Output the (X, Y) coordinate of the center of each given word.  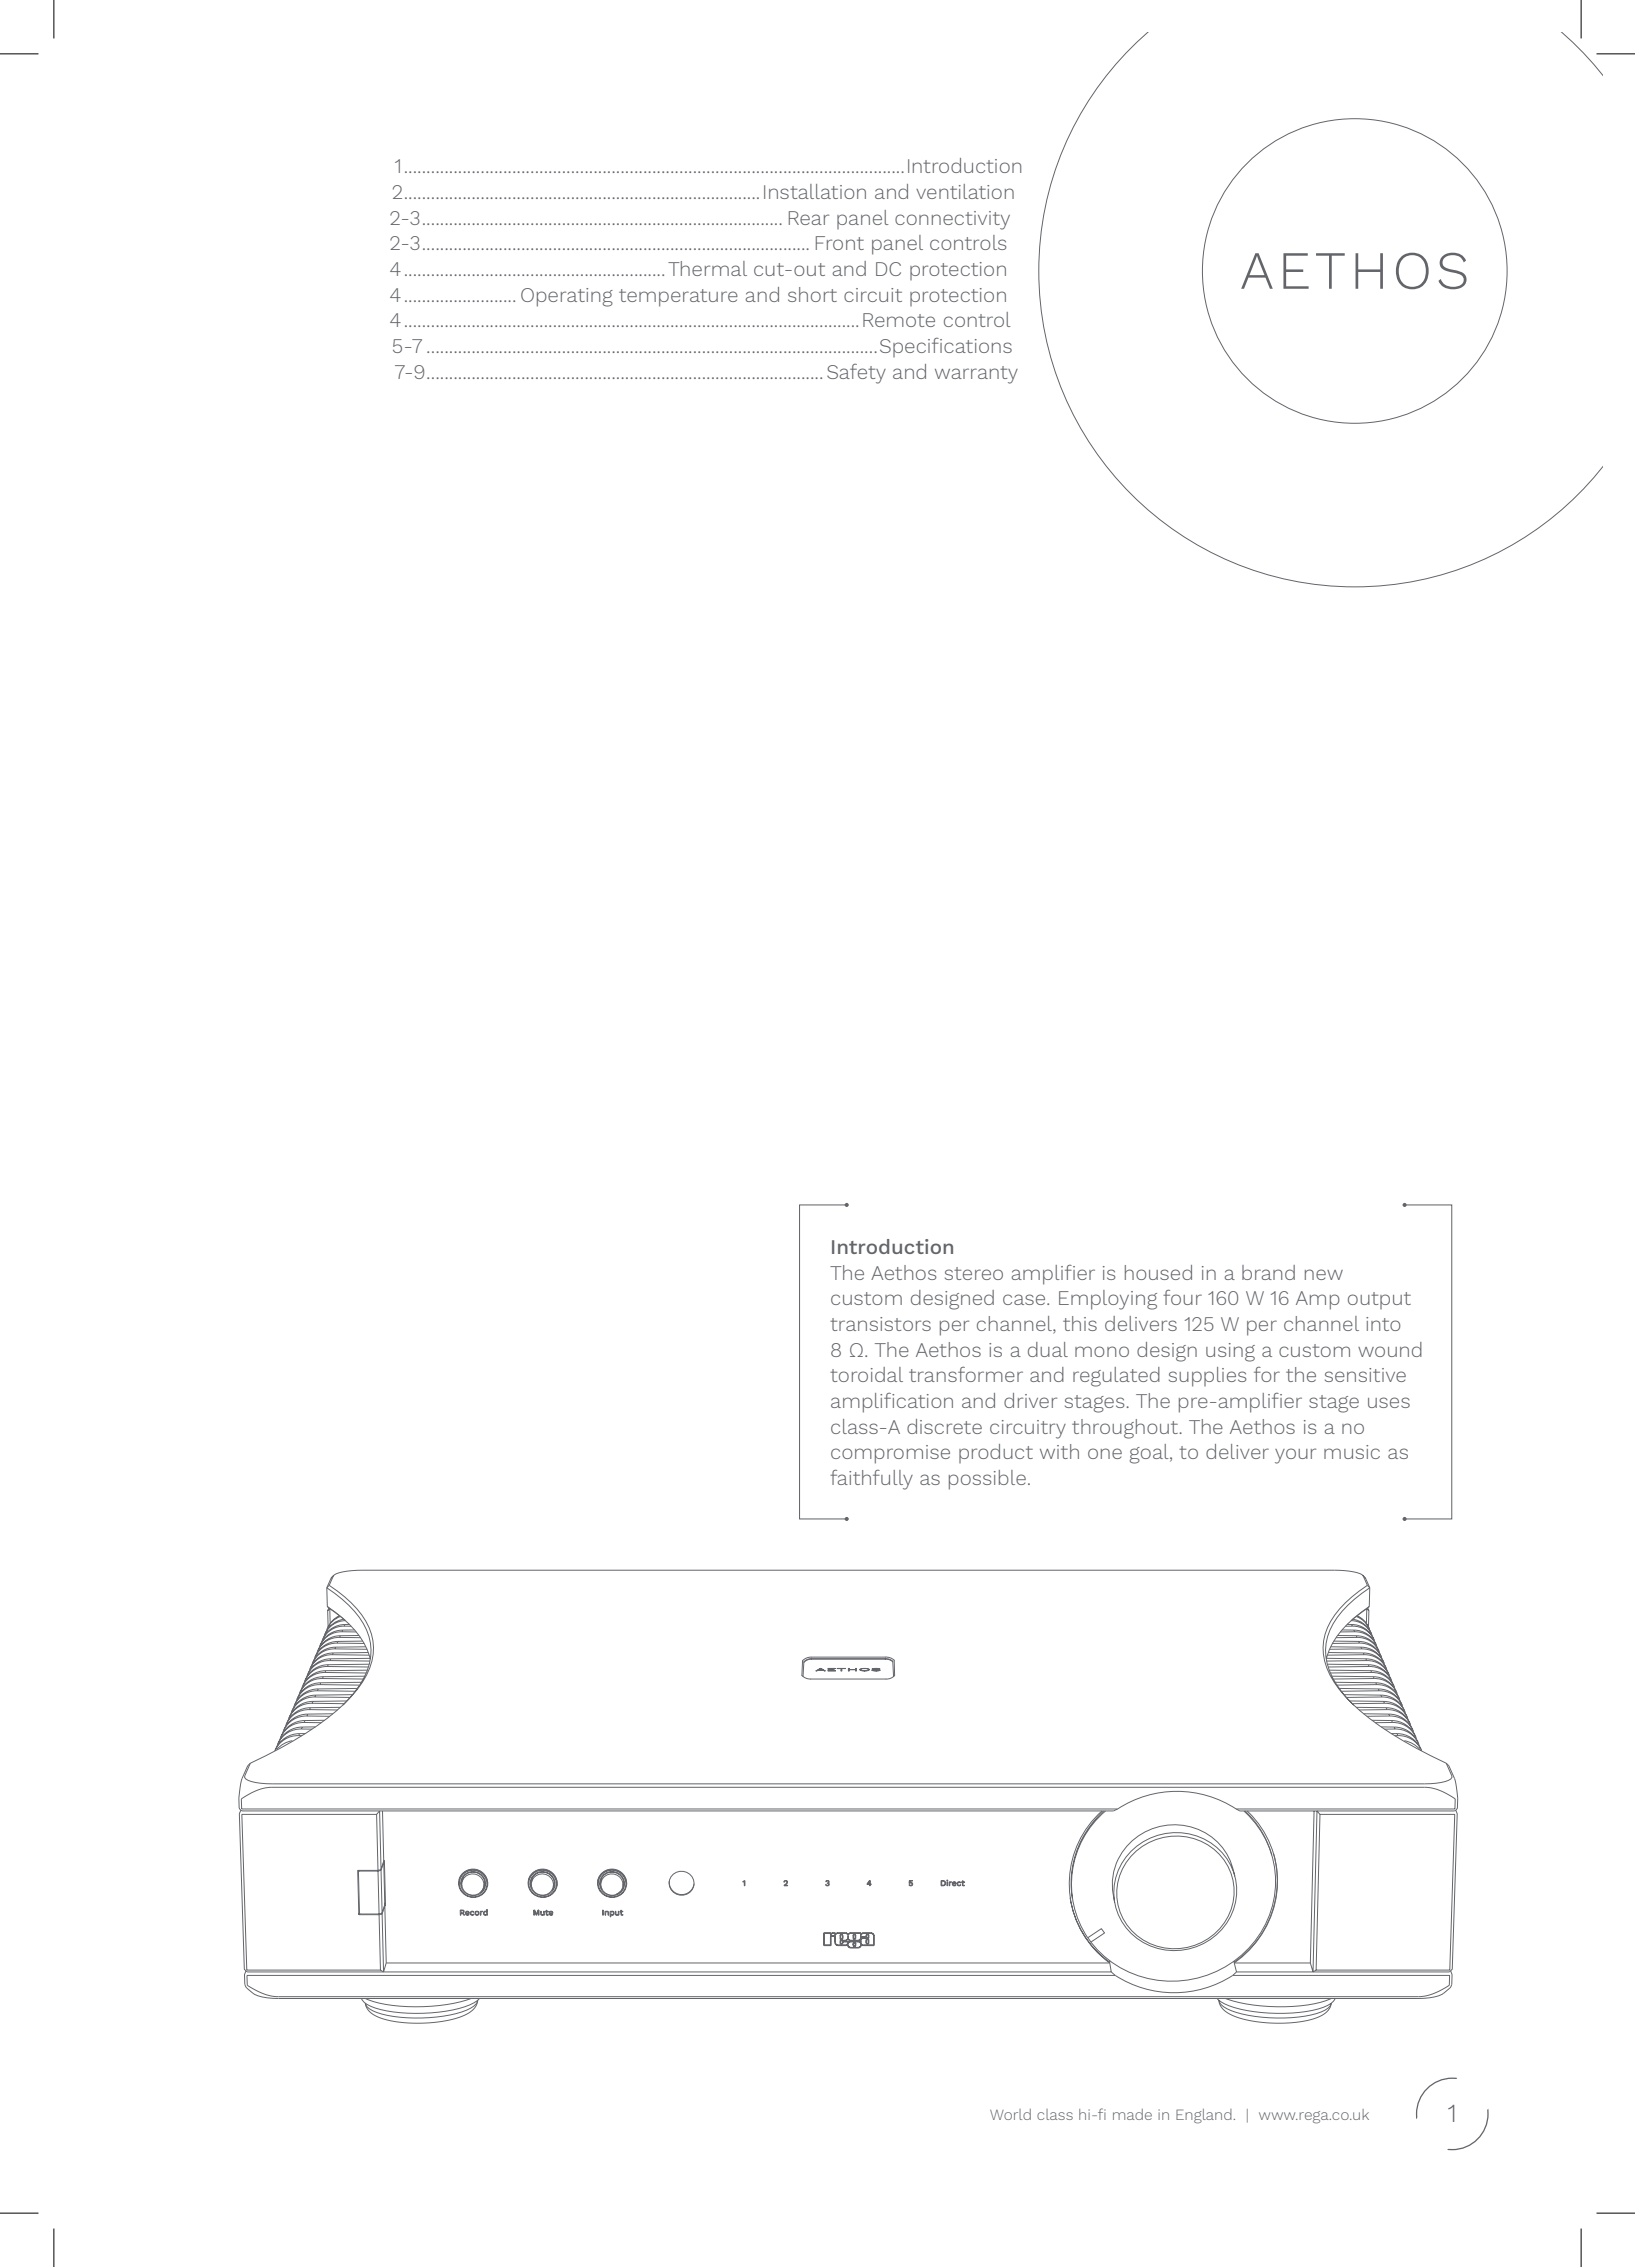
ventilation (965, 191)
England (1205, 2116)
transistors (880, 1324)
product (996, 1453)
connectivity (952, 220)
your (1295, 1456)
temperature (678, 298)
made (1132, 2114)
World (1010, 2114)
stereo (974, 1273)
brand (1268, 1272)
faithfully (871, 1480)
